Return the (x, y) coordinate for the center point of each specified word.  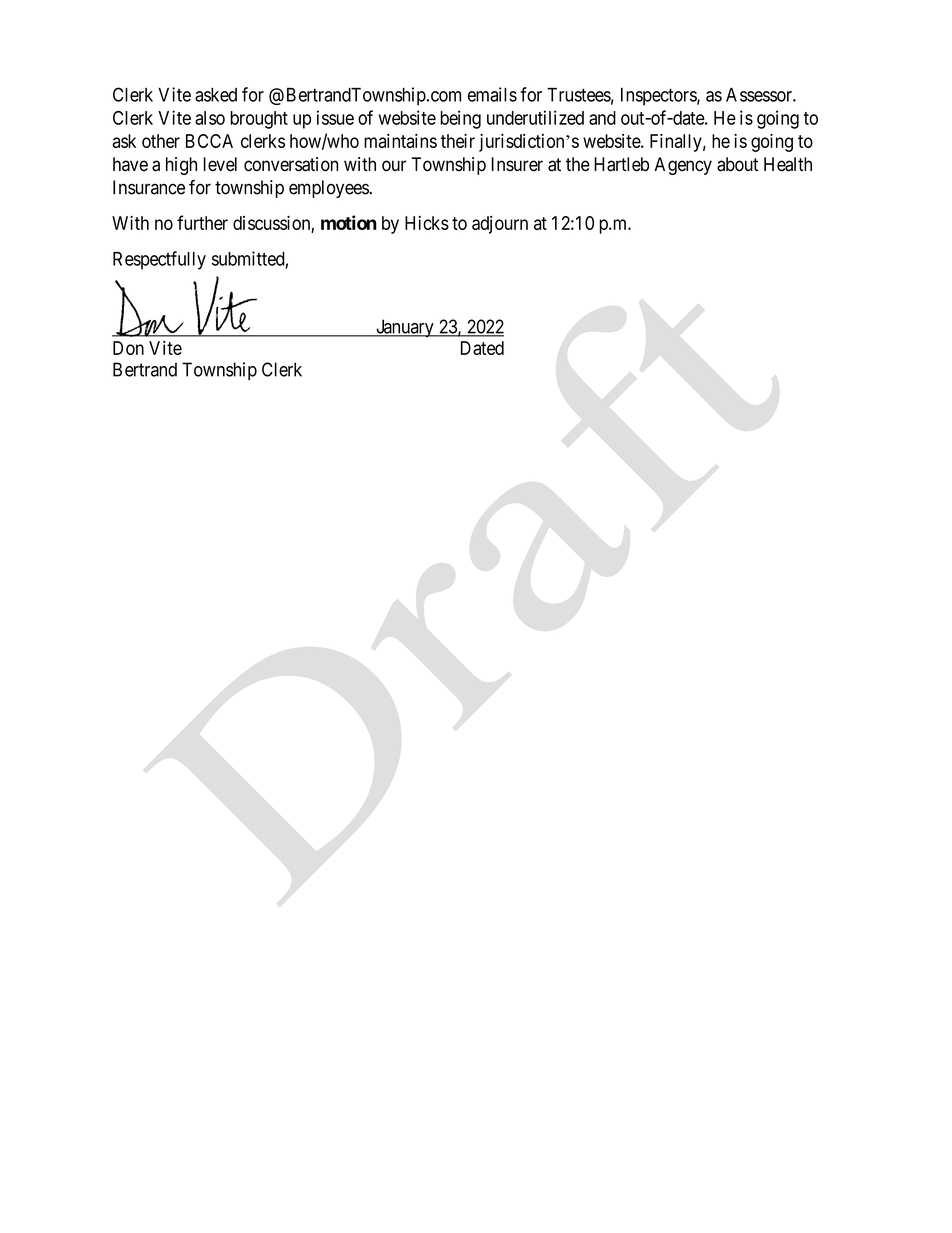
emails (492, 94)
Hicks (427, 223)
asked (216, 95)
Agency (683, 166)
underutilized (535, 117)
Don (128, 348)
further (202, 222)
